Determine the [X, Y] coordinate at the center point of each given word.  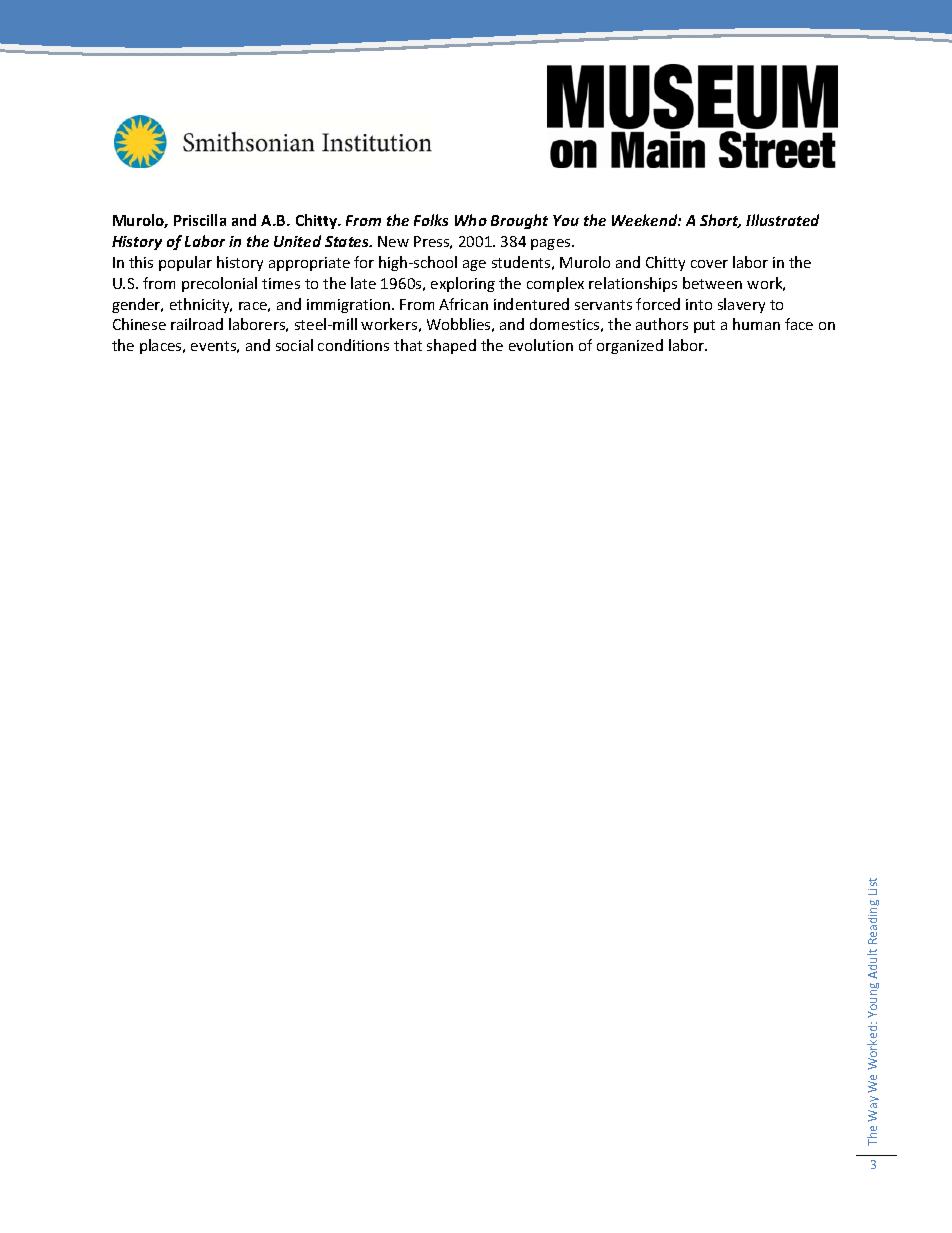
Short [720, 221]
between [712, 283]
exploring [463, 284]
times [281, 283]
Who [471, 220]
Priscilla [200, 220]
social [294, 345]
